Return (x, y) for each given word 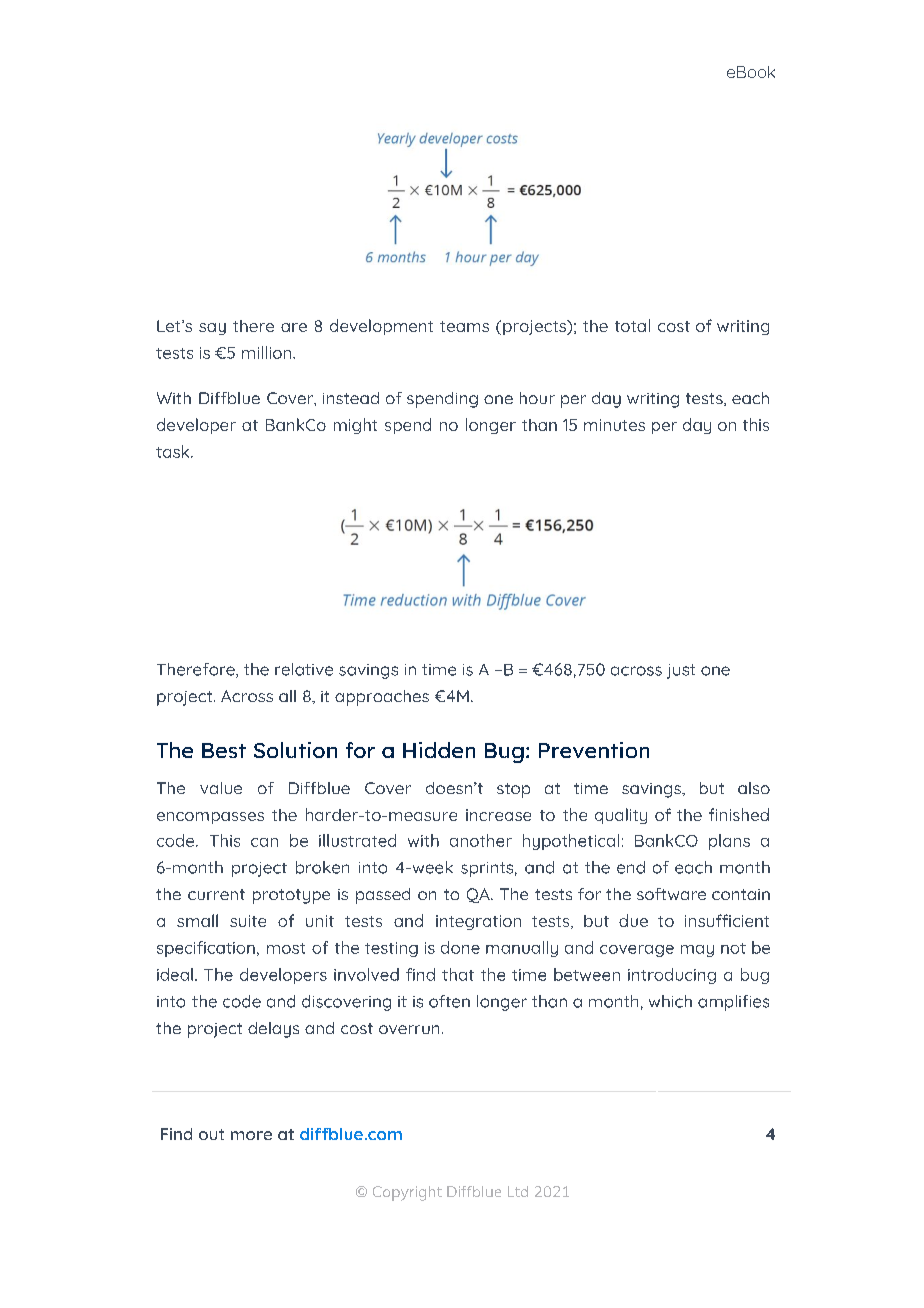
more (251, 1135)
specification (206, 949)
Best (224, 750)
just (681, 671)
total (632, 325)
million (268, 352)
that (458, 974)
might (355, 426)
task (174, 451)
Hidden (439, 750)
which (670, 1001)
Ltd (518, 1191)
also (754, 788)
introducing (672, 976)
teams (464, 326)
